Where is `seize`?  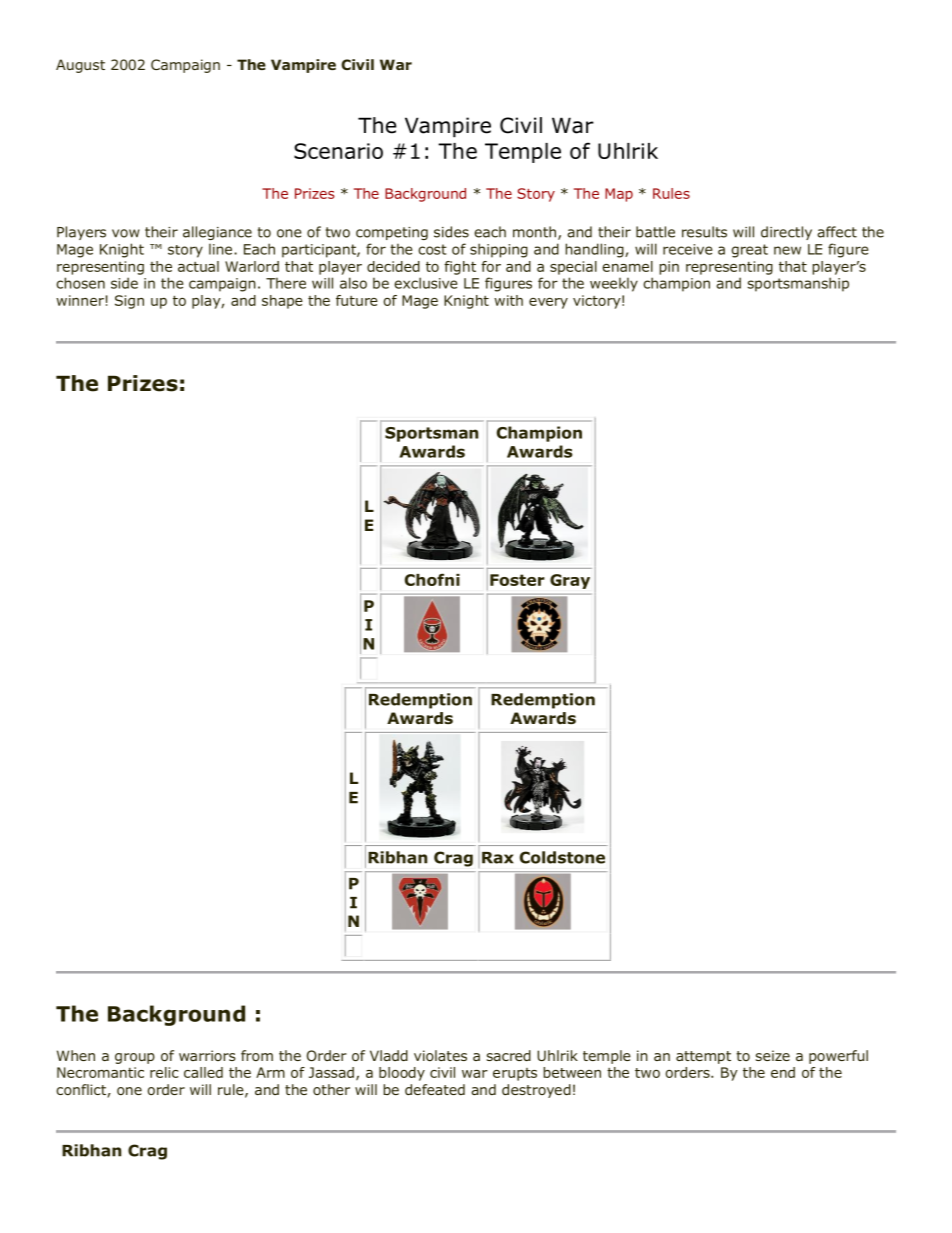 seize is located at coordinates (773, 1055).
